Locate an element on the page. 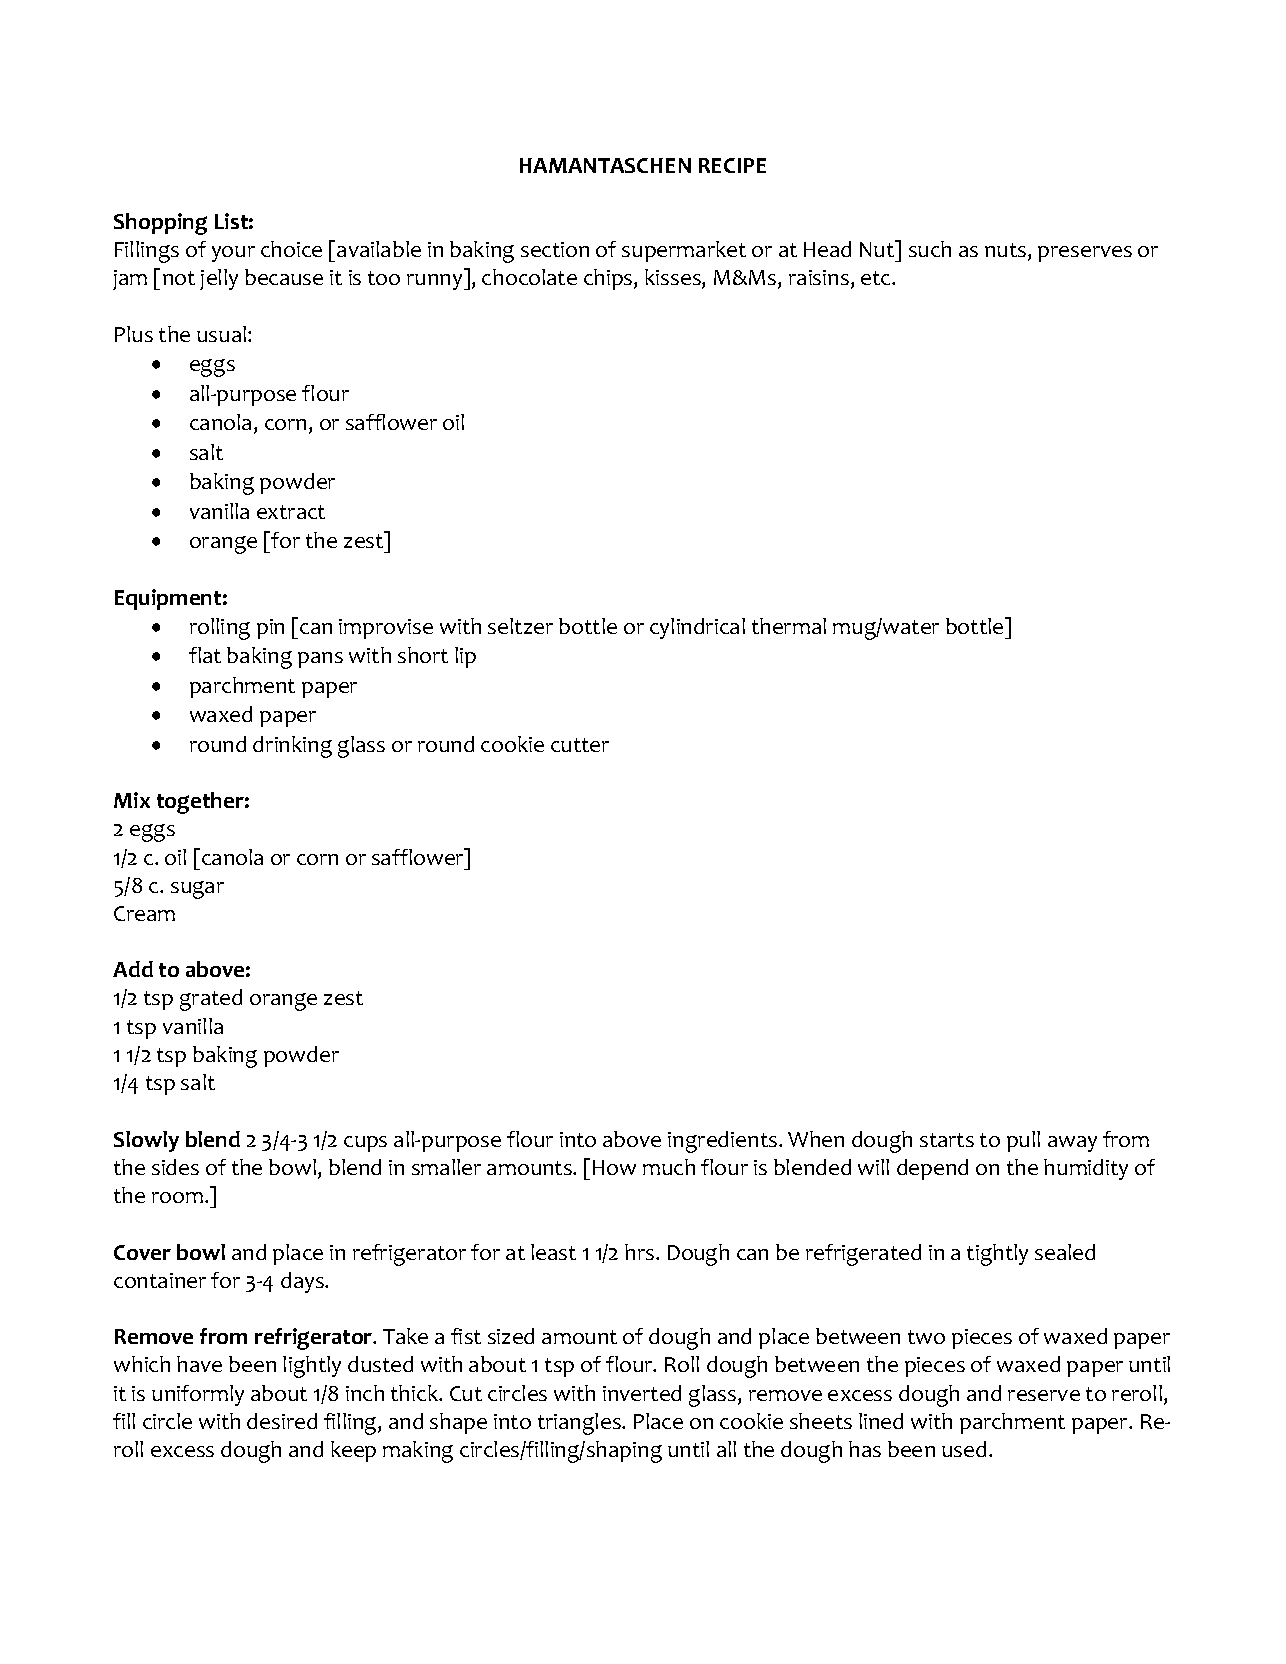 The height and width of the page is (1664, 1286). drinking is located at coordinates (292, 747).
